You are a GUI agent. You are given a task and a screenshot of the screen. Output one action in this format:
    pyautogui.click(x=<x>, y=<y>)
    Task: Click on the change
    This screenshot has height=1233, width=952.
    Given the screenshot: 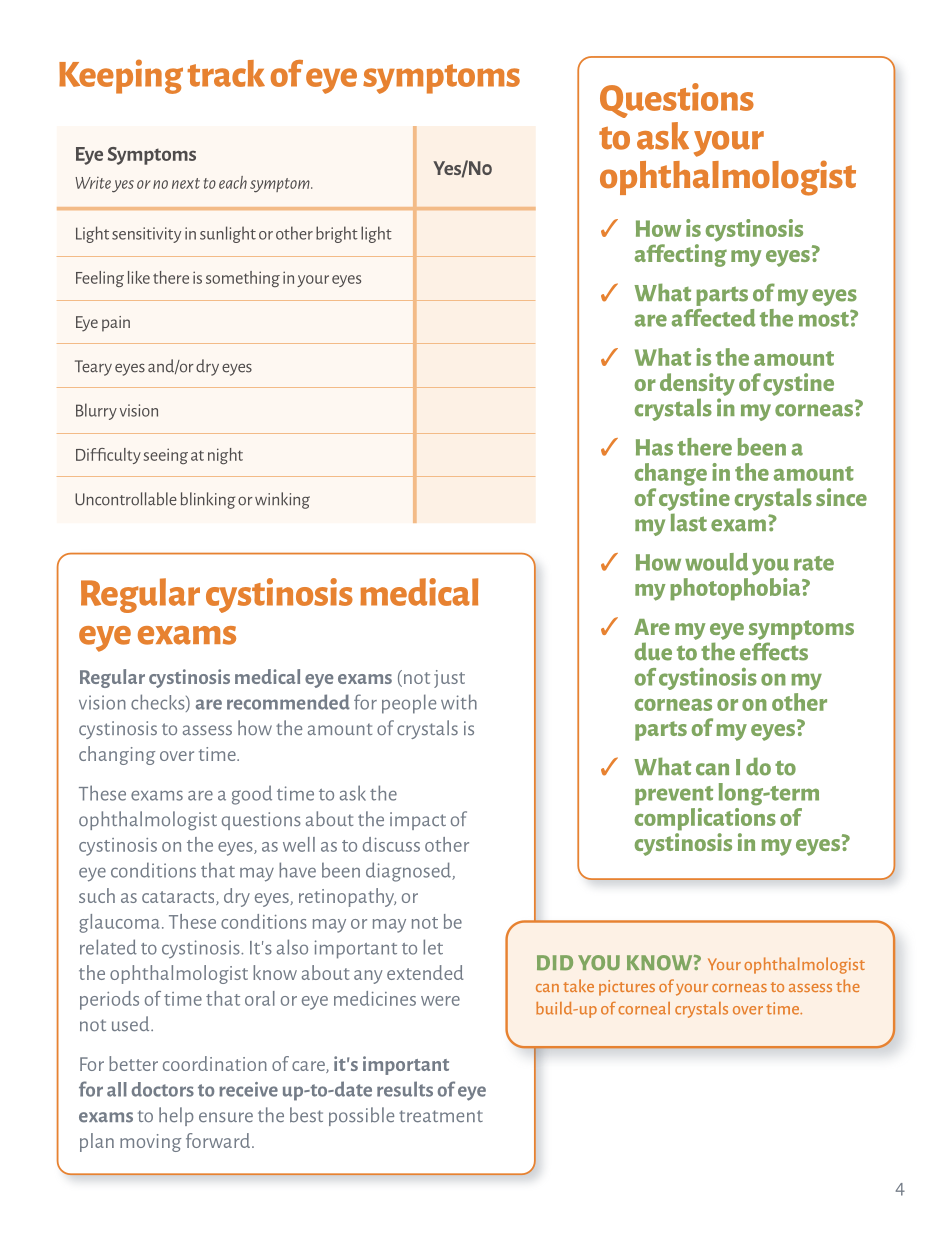 What is the action you would take?
    pyautogui.click(x=671, y=474)
